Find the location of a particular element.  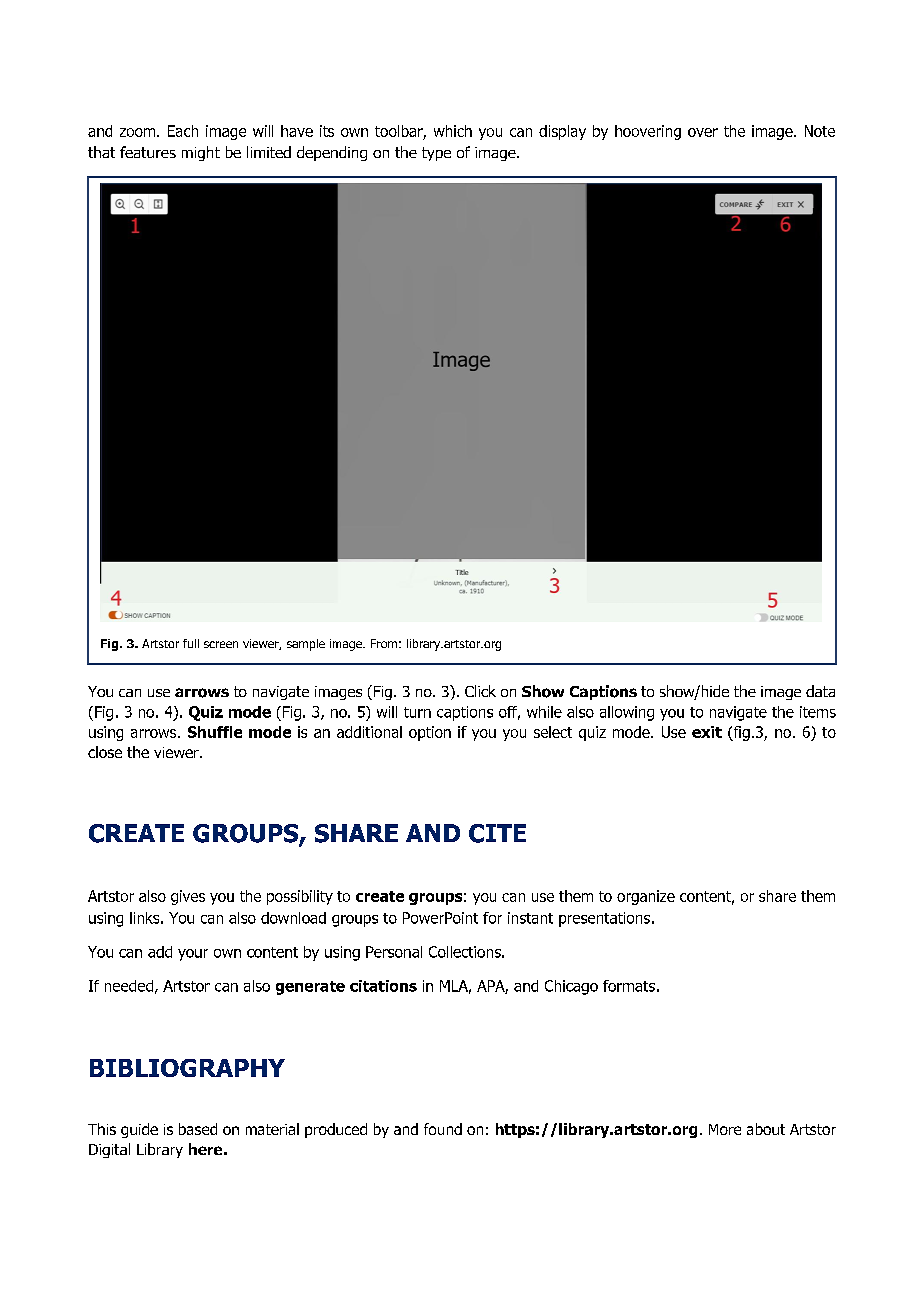

found is located at coordinates (443, 1129).
